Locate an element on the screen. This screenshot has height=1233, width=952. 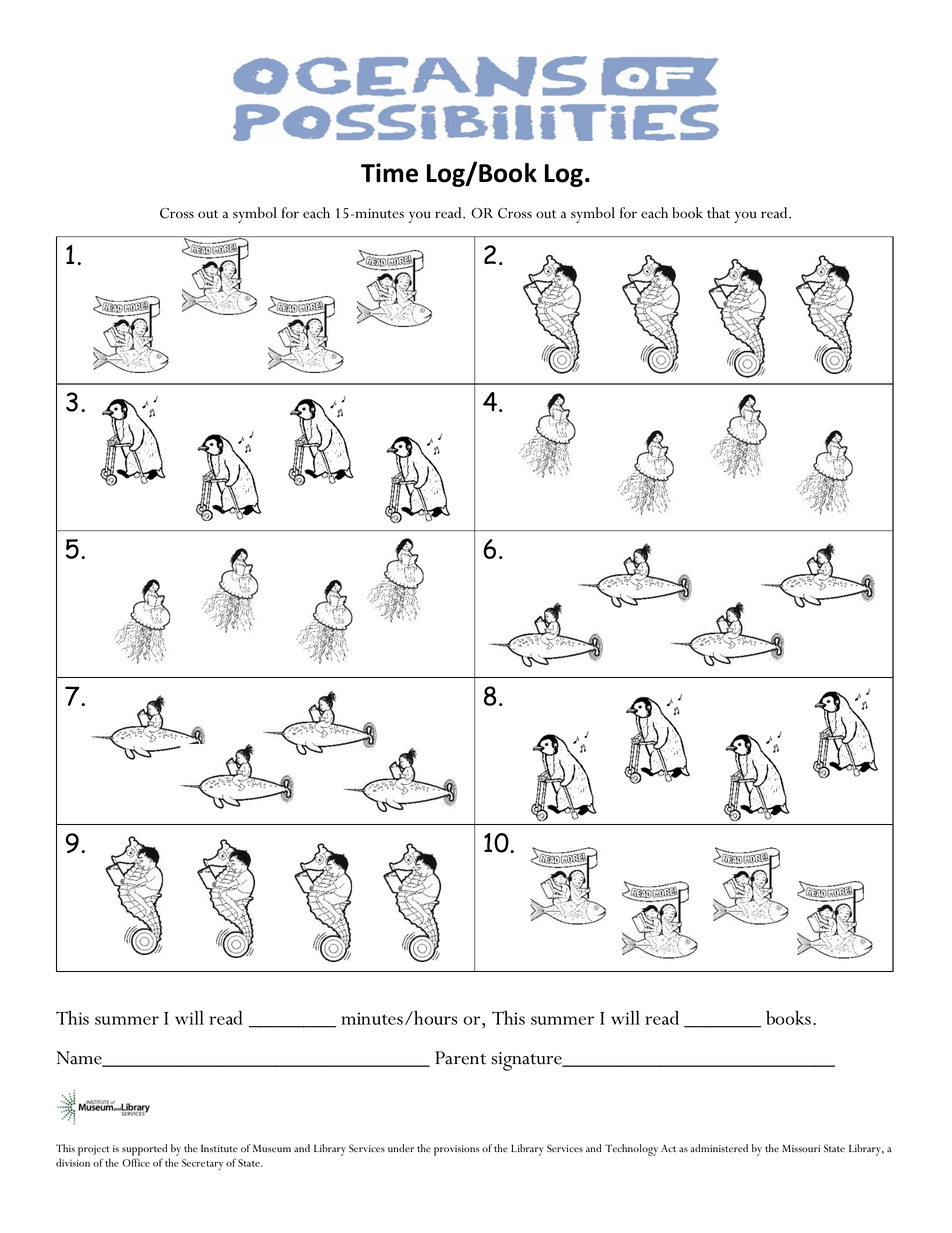
Time is located at coordinates (389, 173).
